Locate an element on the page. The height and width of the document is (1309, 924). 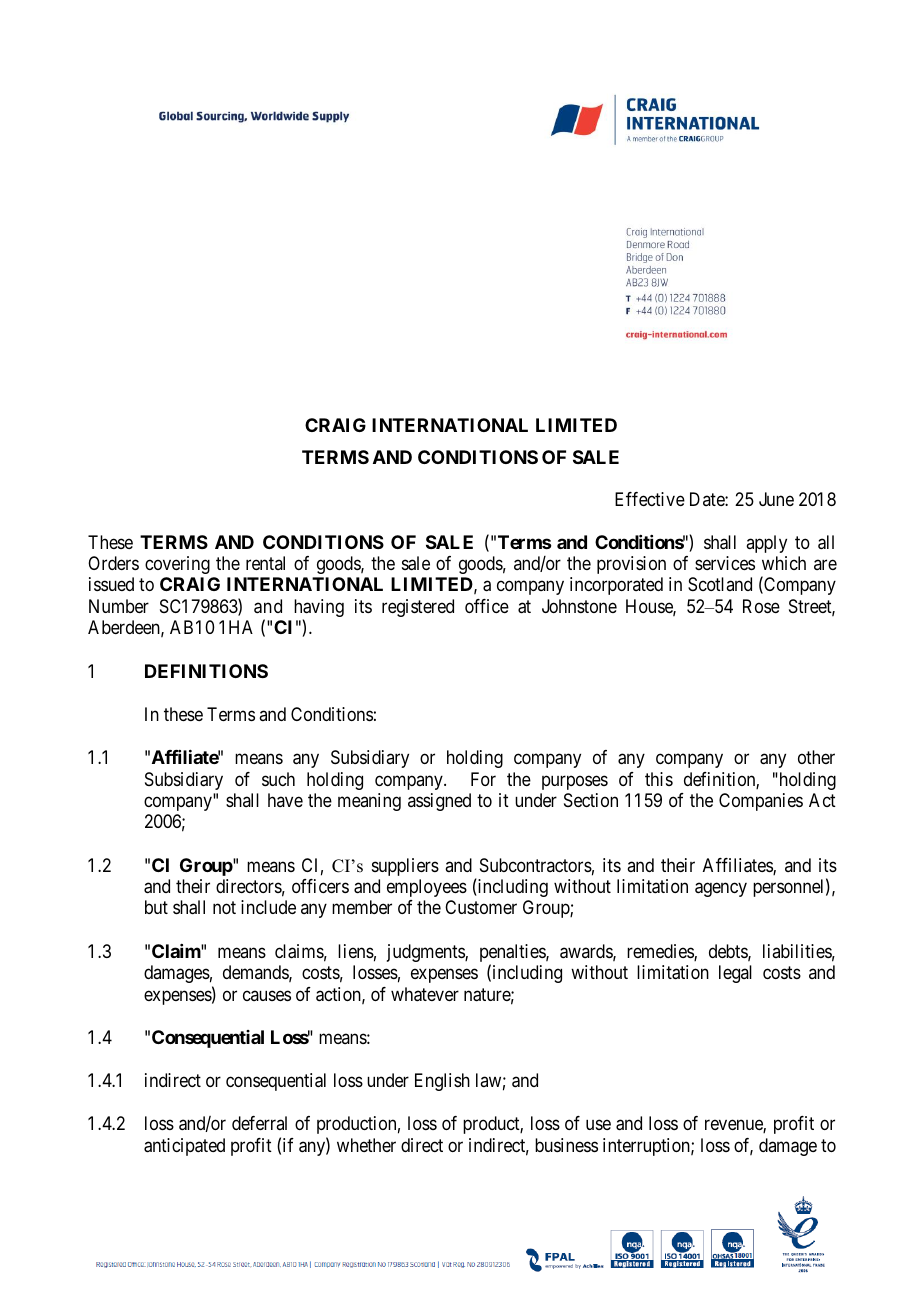
Effective is located at coordinates (650, 499).
